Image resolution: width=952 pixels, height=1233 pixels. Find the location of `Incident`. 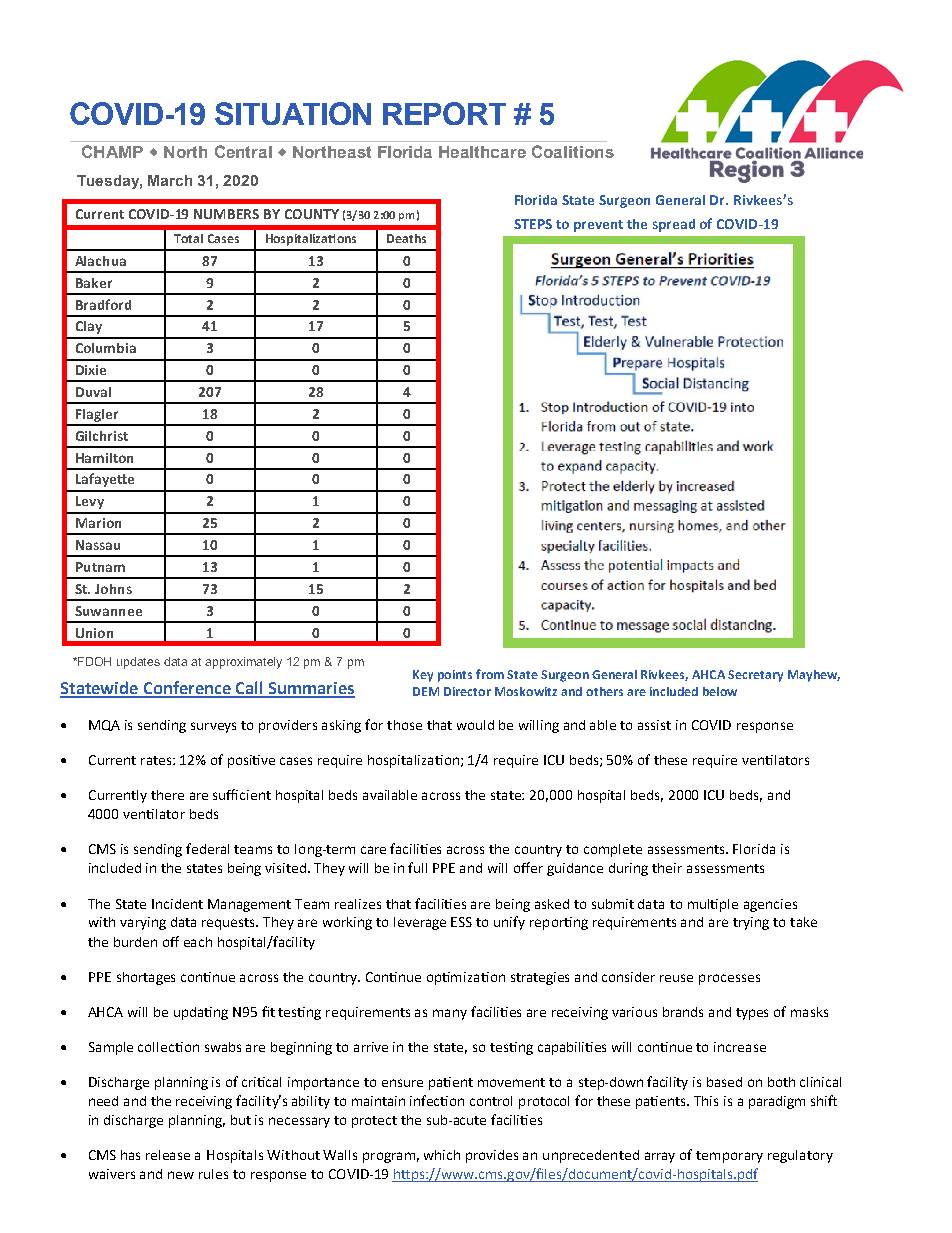

Incident is located at coordinates (177, 904).
